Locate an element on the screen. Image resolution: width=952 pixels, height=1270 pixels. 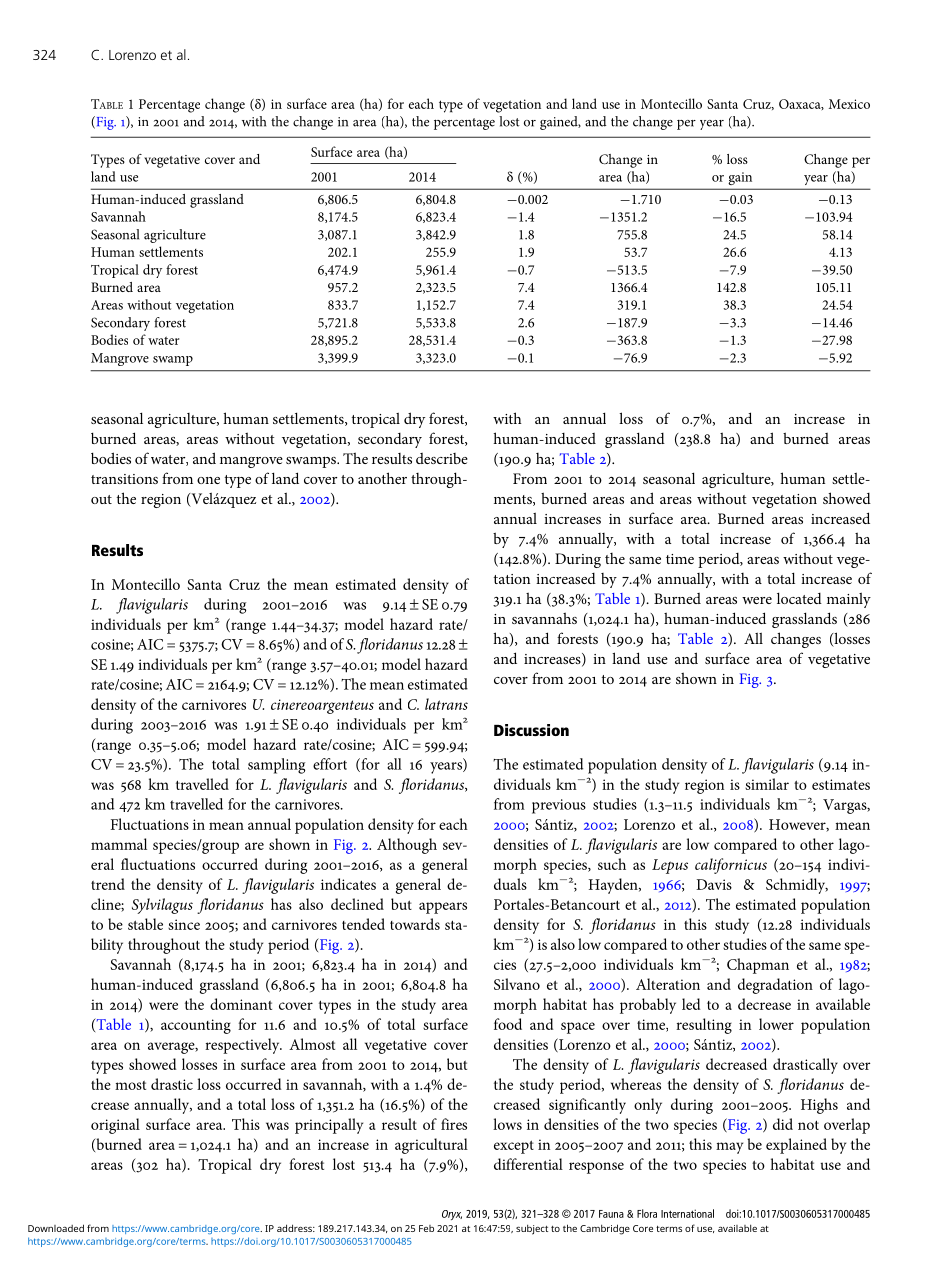
Feb is located at coordinates (426, 1228).
